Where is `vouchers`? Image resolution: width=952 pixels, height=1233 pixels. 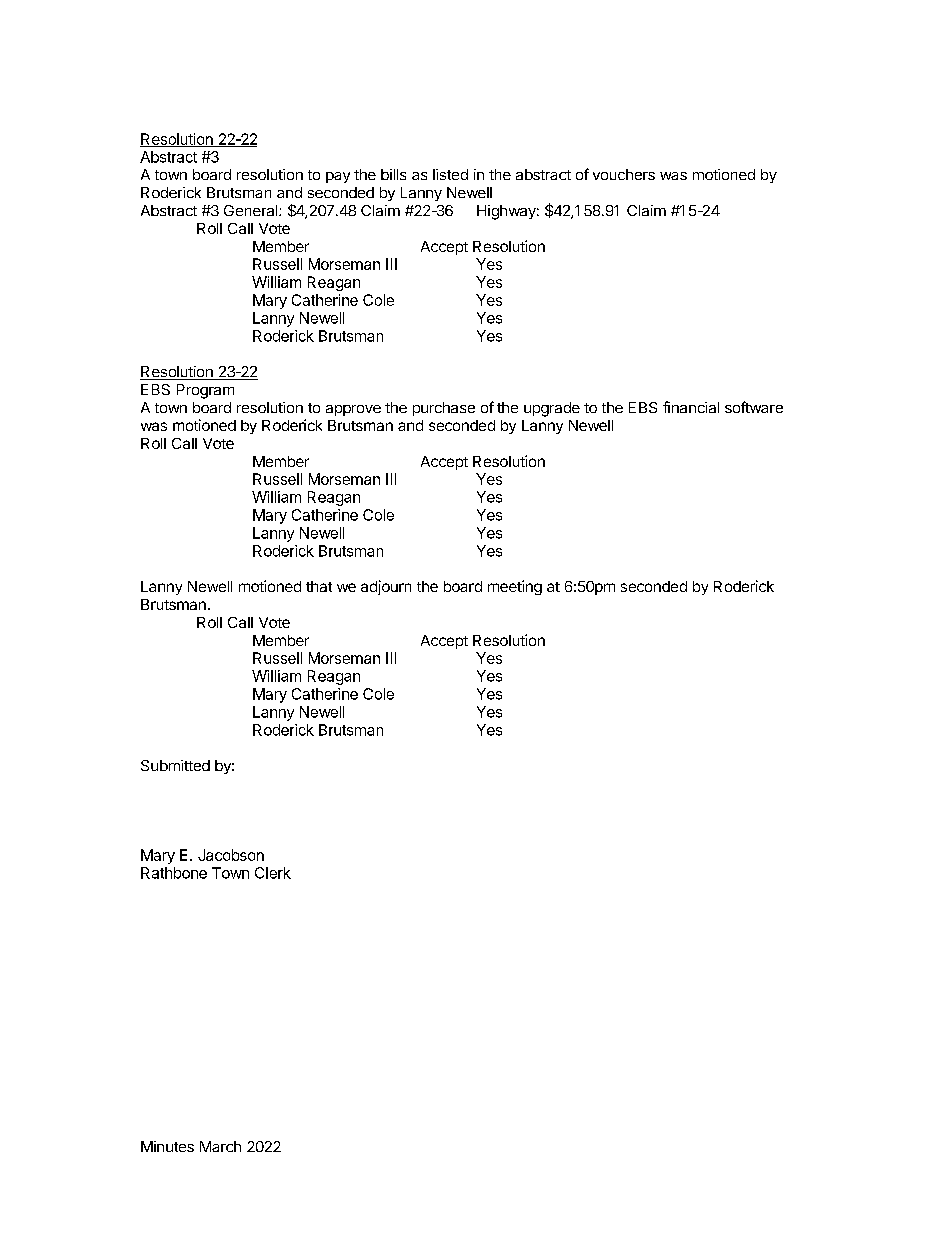
vouchers is located at coordinates (624, 174).
